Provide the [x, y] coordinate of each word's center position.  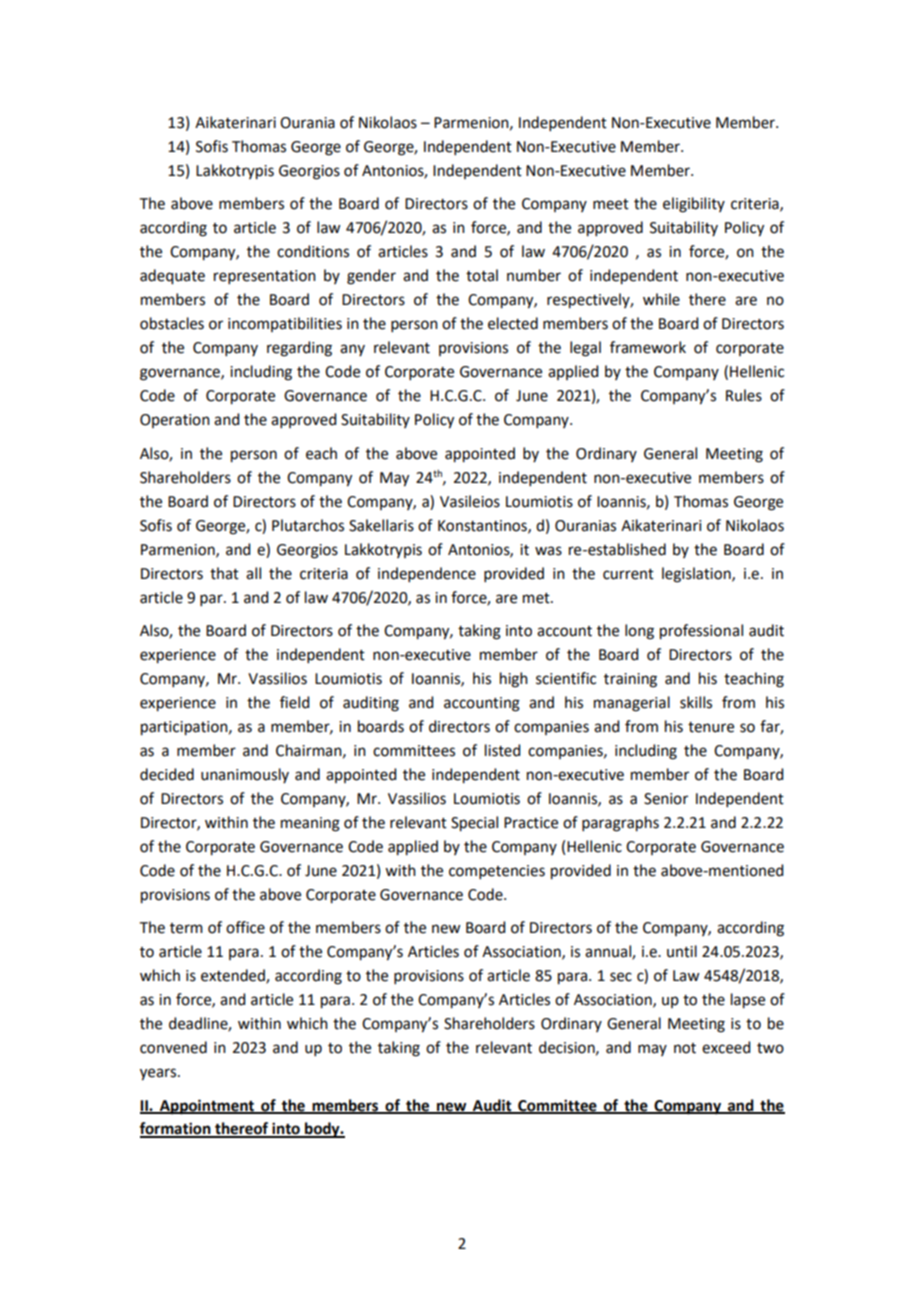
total [482, 275]
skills [696, 702]
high [514, 680]
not [685, 1048]
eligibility [694, 205]
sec [621, 977]
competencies [497, 872]
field [294, 702]
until [682, 951]
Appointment [207, 1107]
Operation [175, 421]
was [548, 551]
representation [265, 277]
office [245, 927]
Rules [744, 395]
